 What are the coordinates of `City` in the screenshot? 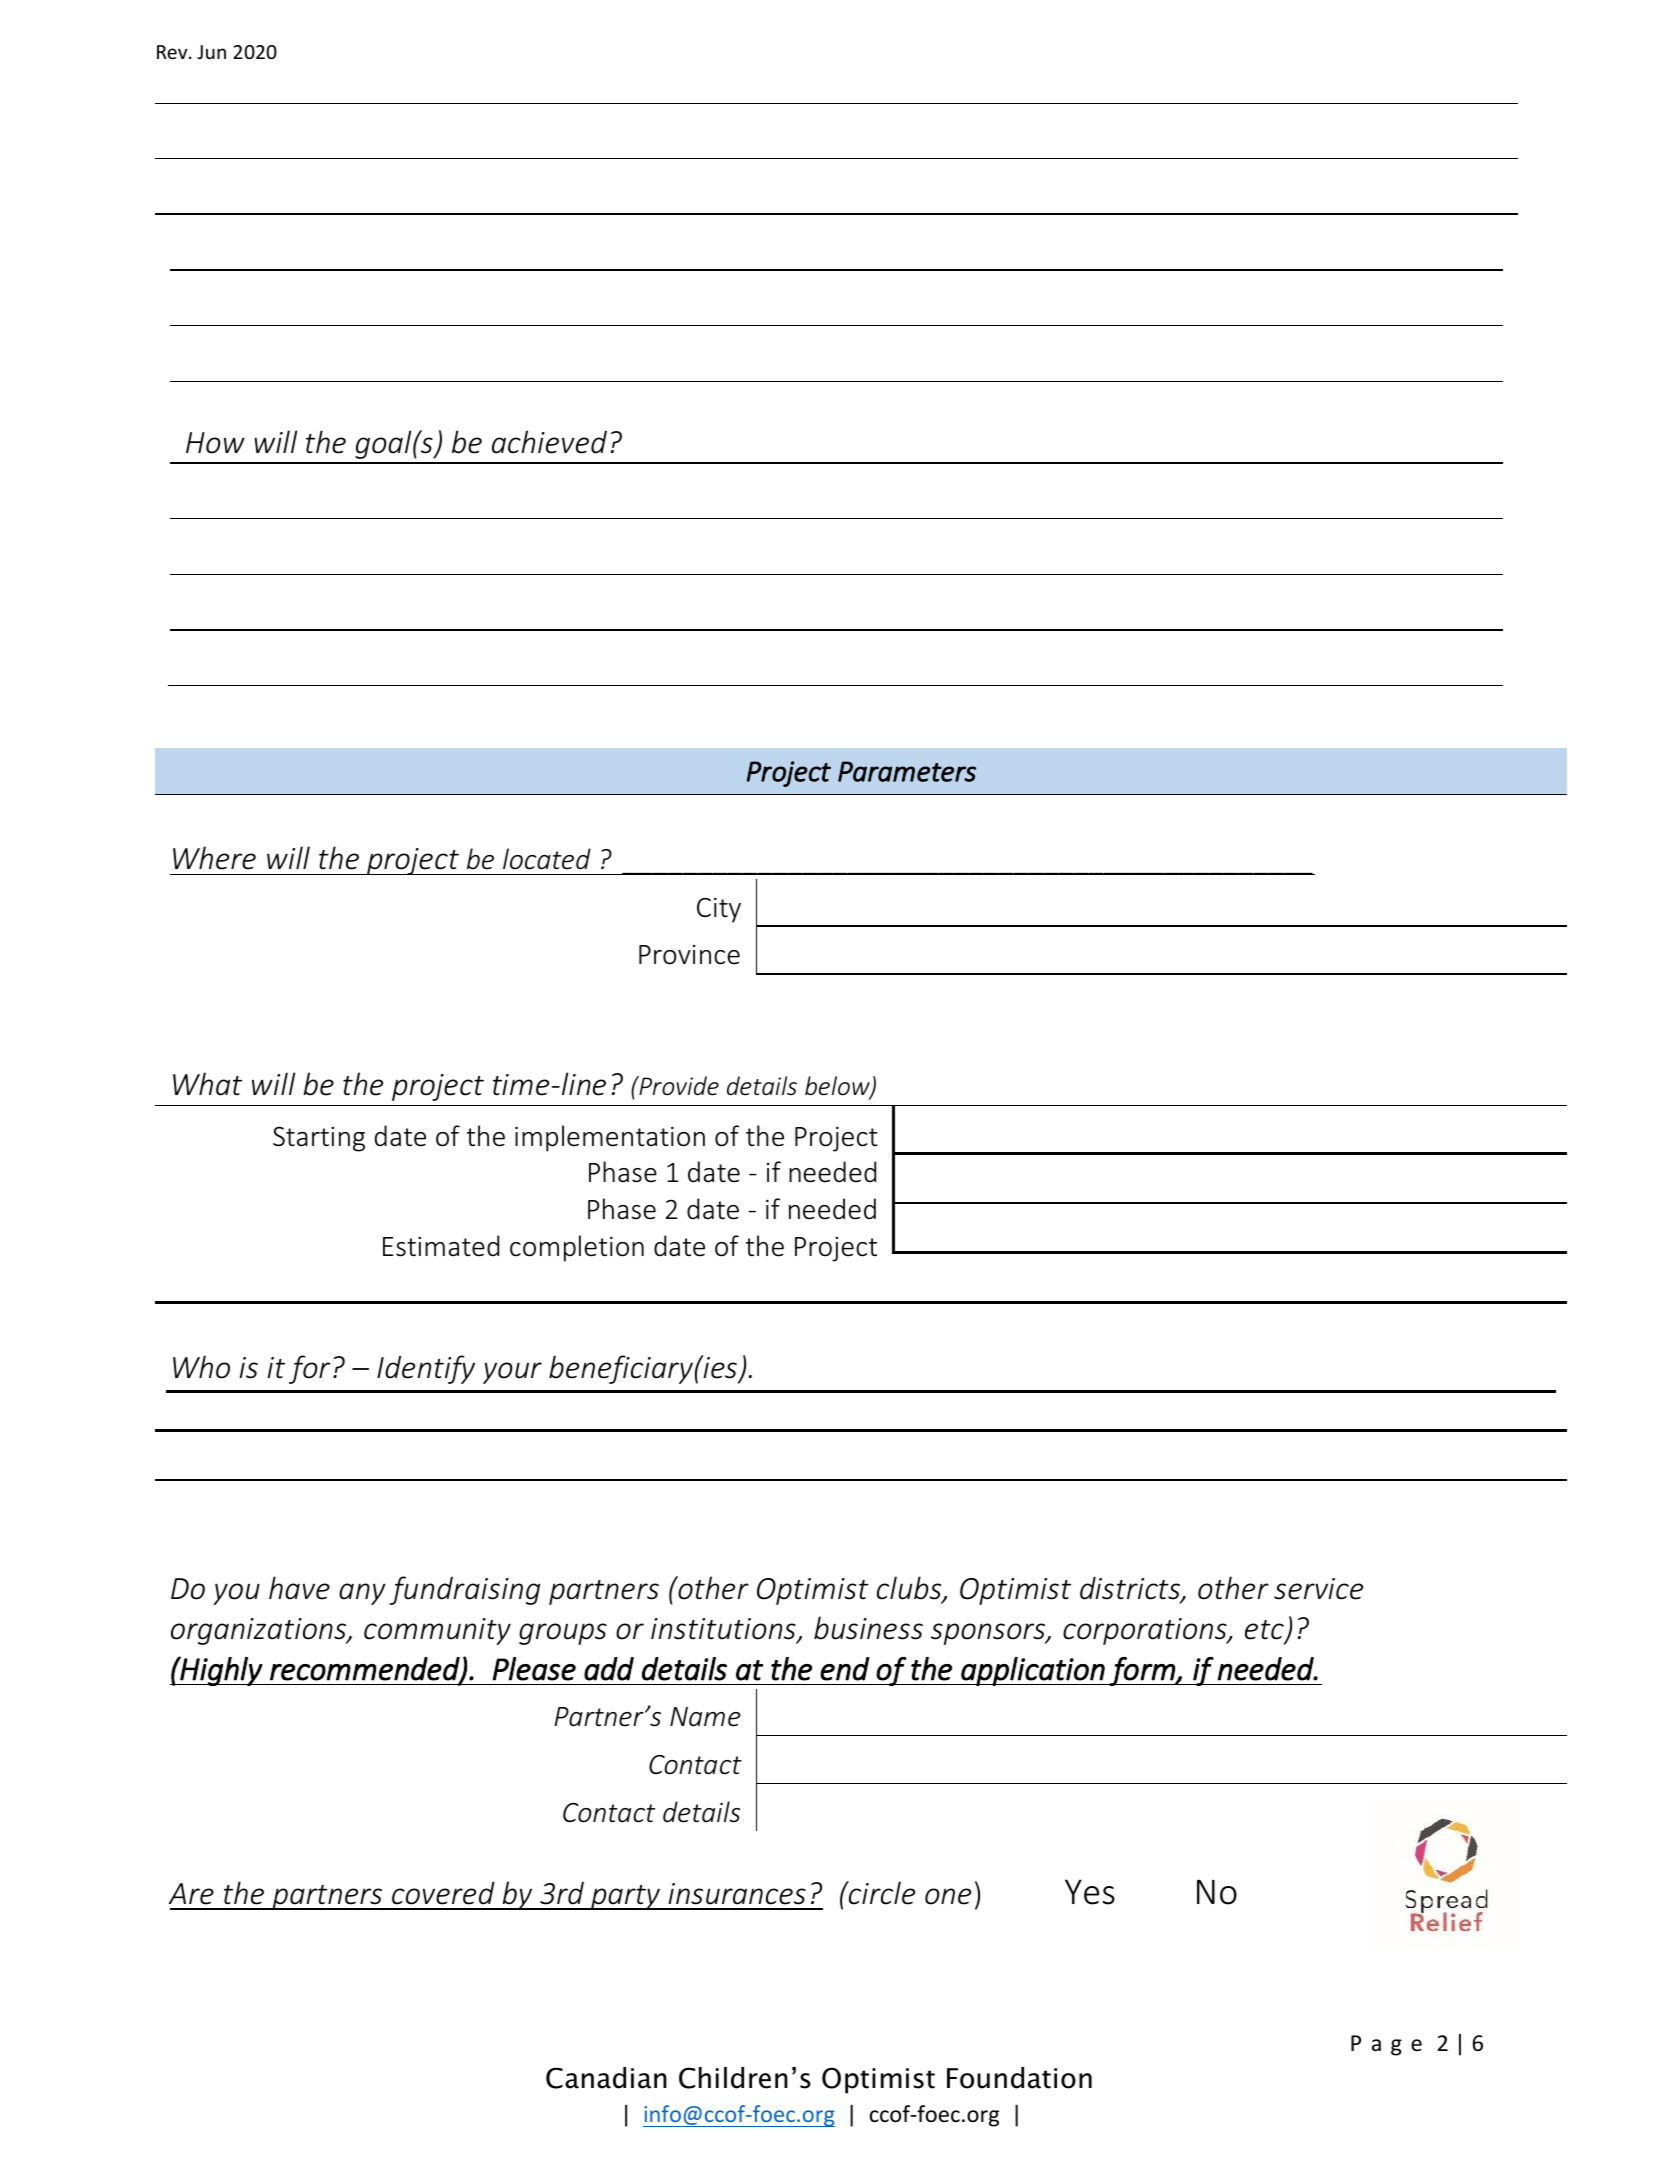 It's located at (719, 910).
